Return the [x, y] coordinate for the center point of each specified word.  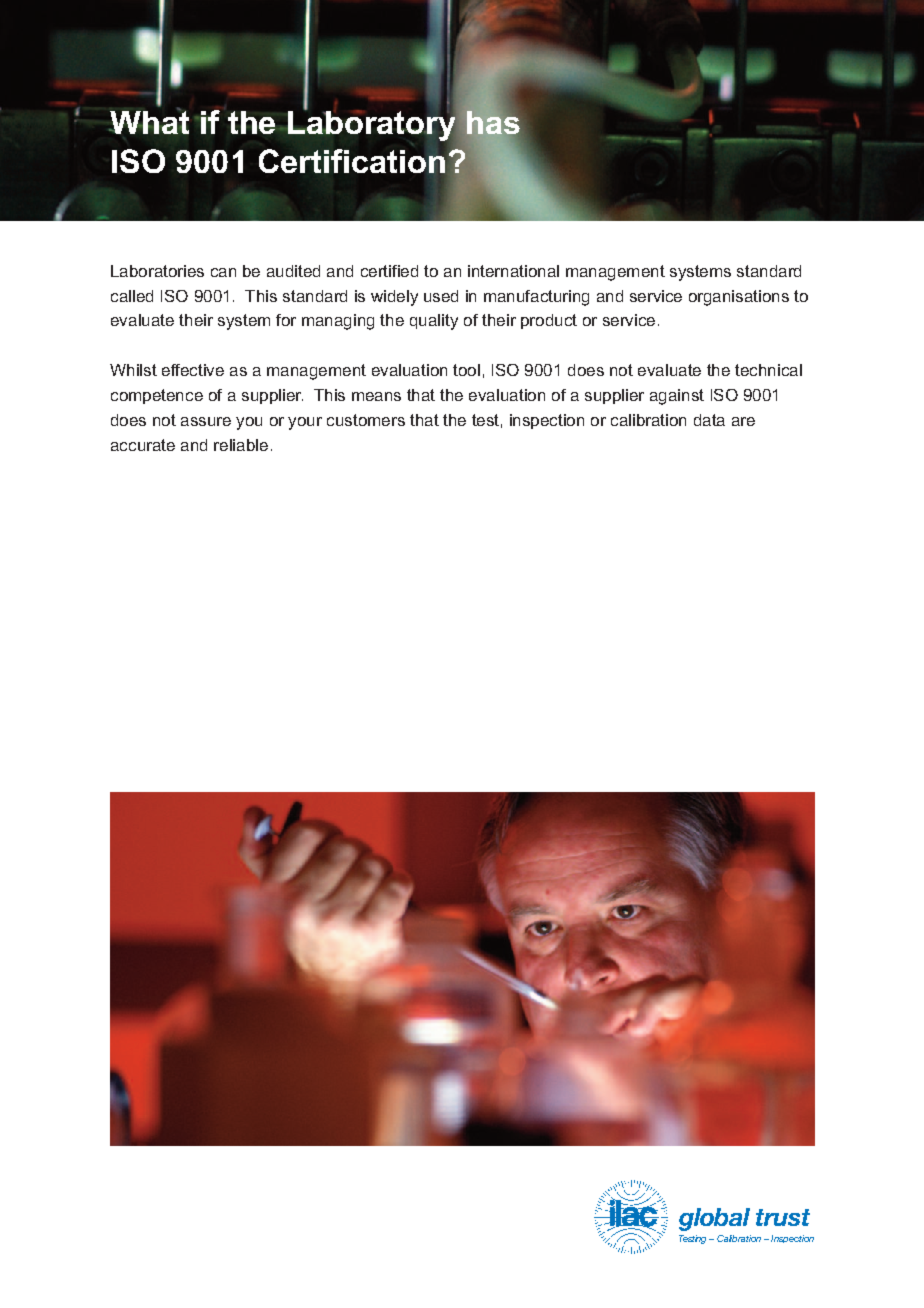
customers [366, 420]
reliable [241, 445]
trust [783, 1217]
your [305, 423]
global [714, 1219]
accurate [143, 445]
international [513, 271]
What [149, 121]
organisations [739, 298]
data [709, 420]
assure [206, 421]
